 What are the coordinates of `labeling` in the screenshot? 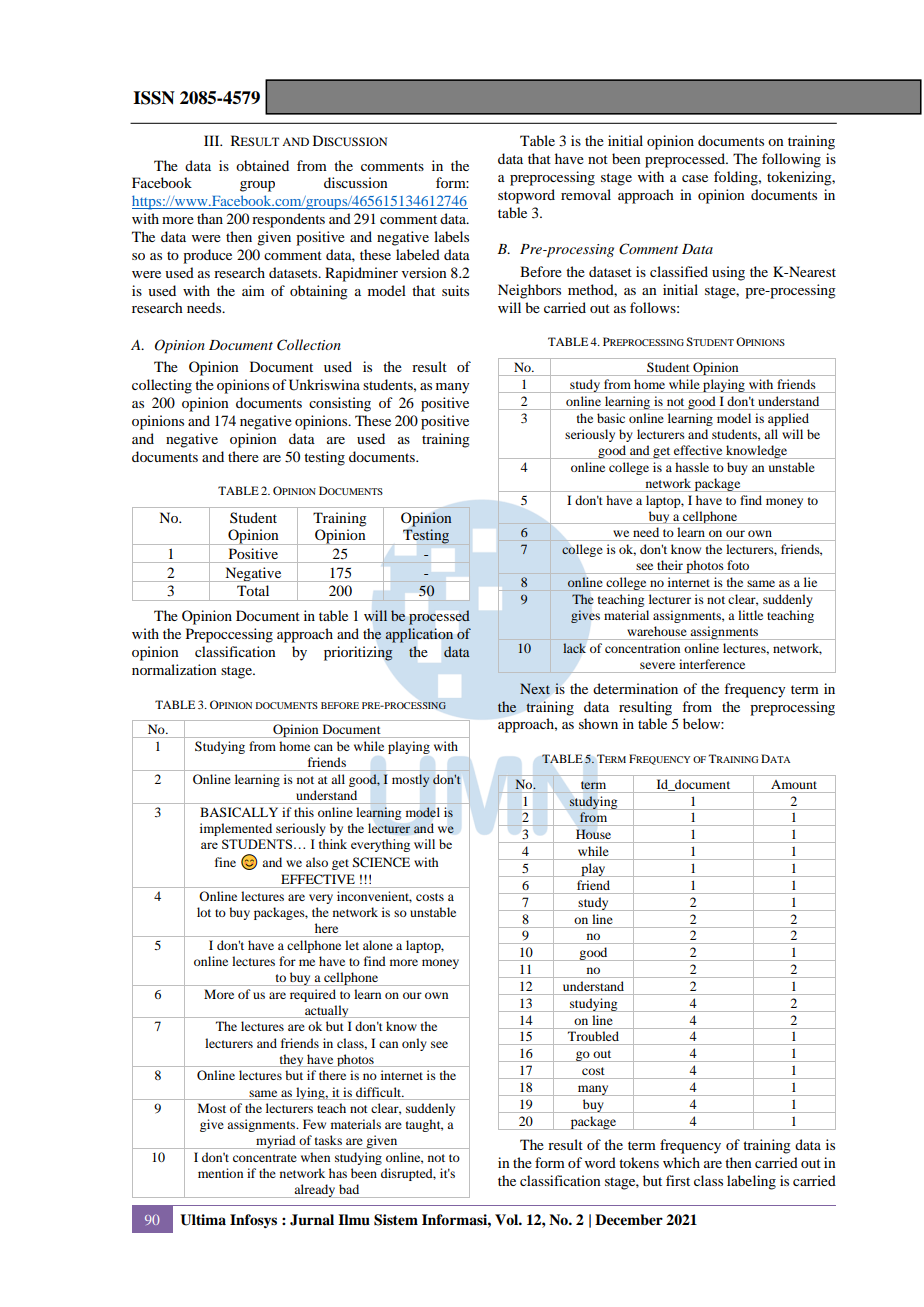 It's located at (751, 1182).
